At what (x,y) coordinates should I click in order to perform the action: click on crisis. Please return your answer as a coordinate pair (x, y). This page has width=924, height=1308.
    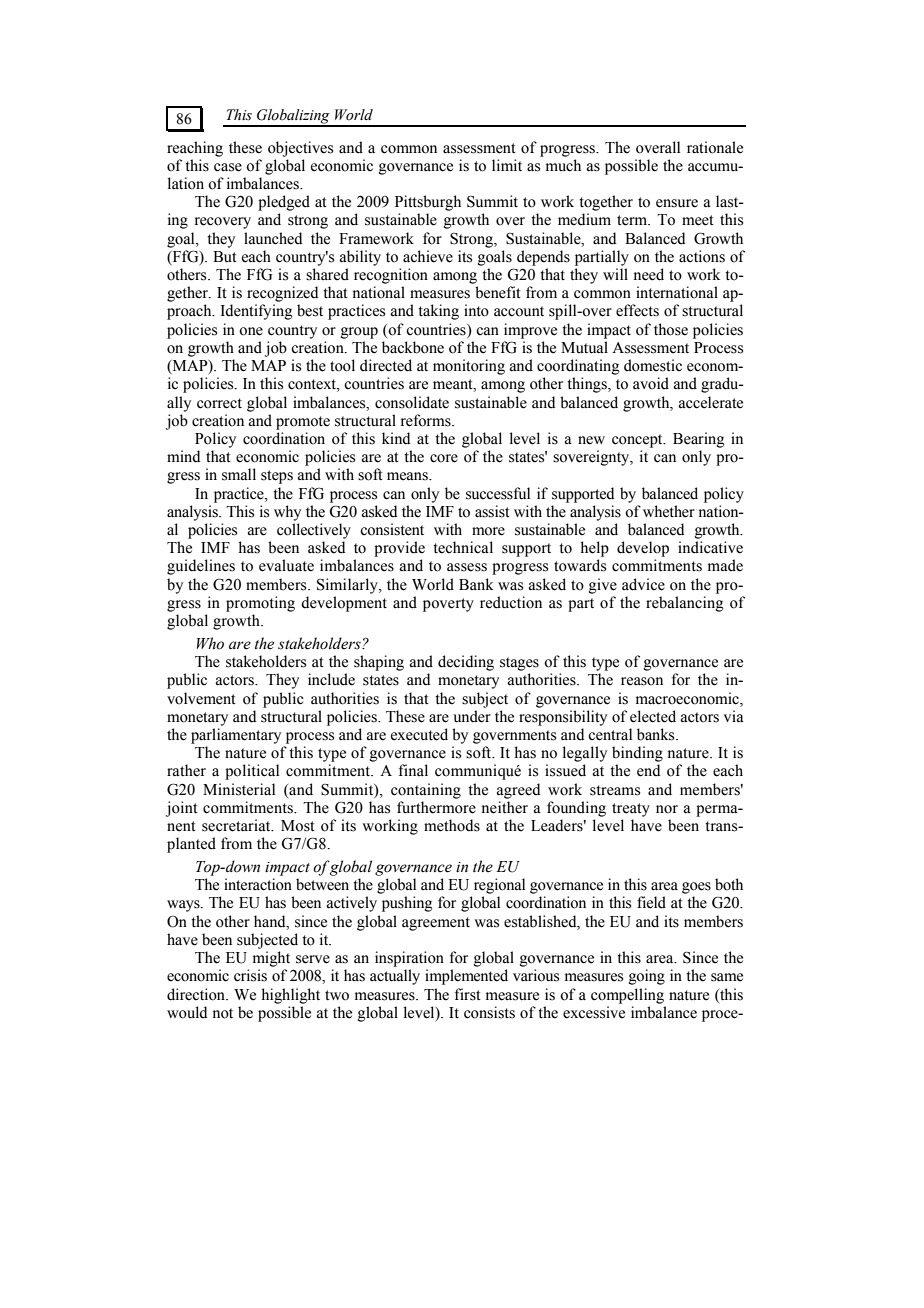
    Looking at the image, I should click on (250, 975).
